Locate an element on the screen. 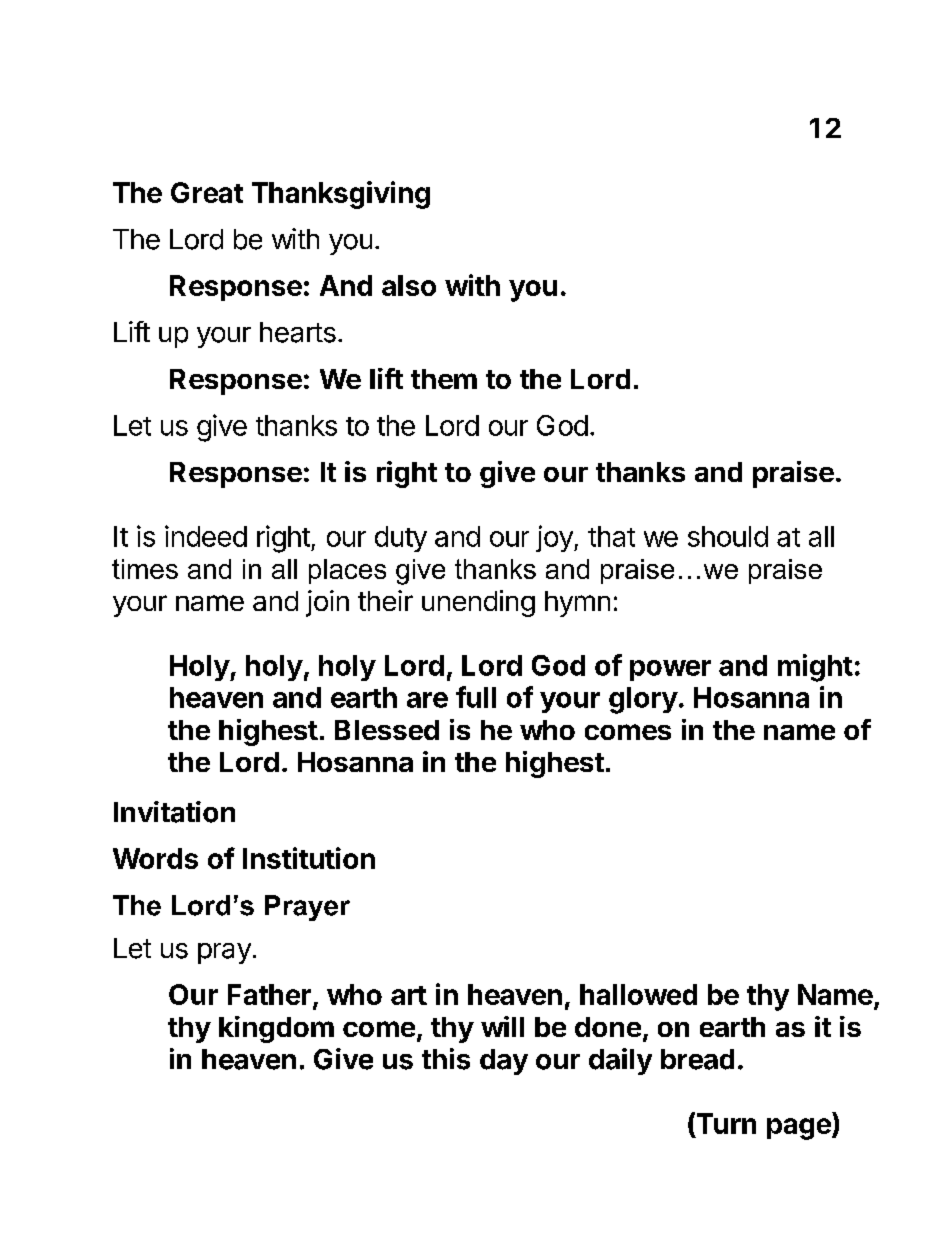  Father is located at coordinates (269, 994).
